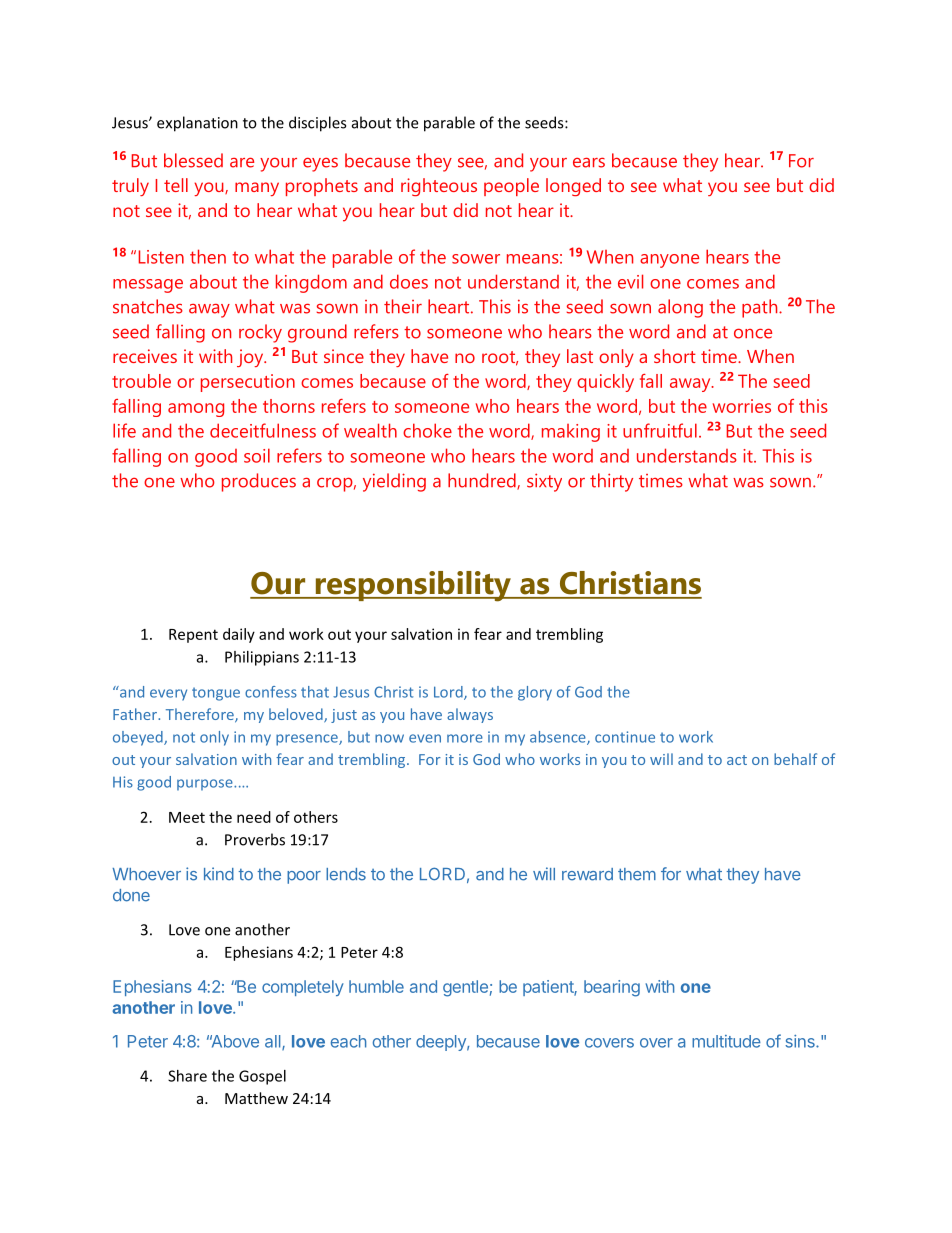  What do you see at coordinates (193, 636) in the document?
I see `Repent` at bounding box center [193, 636].
